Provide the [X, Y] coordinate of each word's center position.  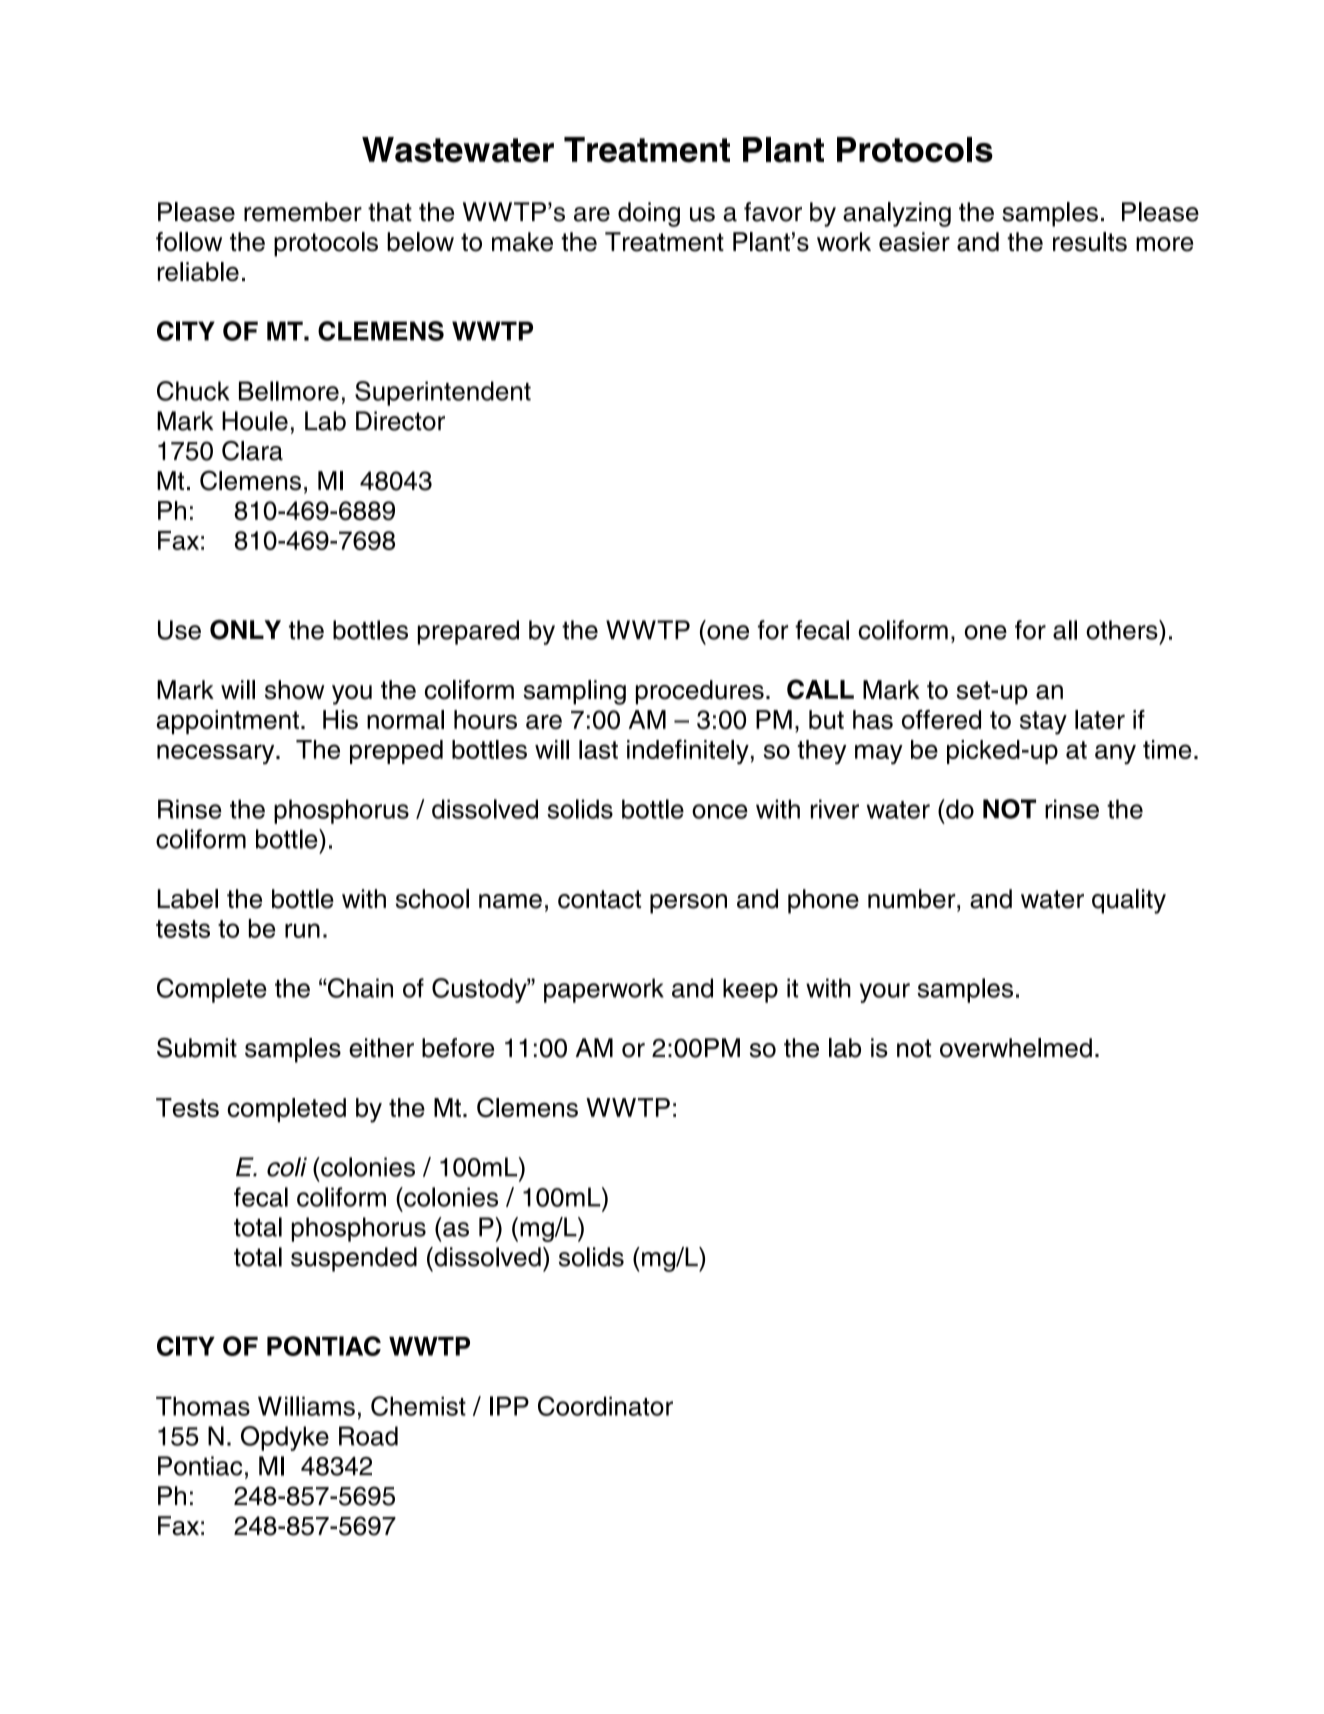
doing [649, 214]
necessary [217, 754]
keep [750, 990]
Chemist [418, 1406]
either [381, 1048]
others [1123, 630]
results [1090, 242]
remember [303, 212]
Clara [252, 451]
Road [368, 1436]
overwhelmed [1016, 1048]
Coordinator [605, 1406]
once [720, 811]
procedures [700, 692]
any [1115, 754]
